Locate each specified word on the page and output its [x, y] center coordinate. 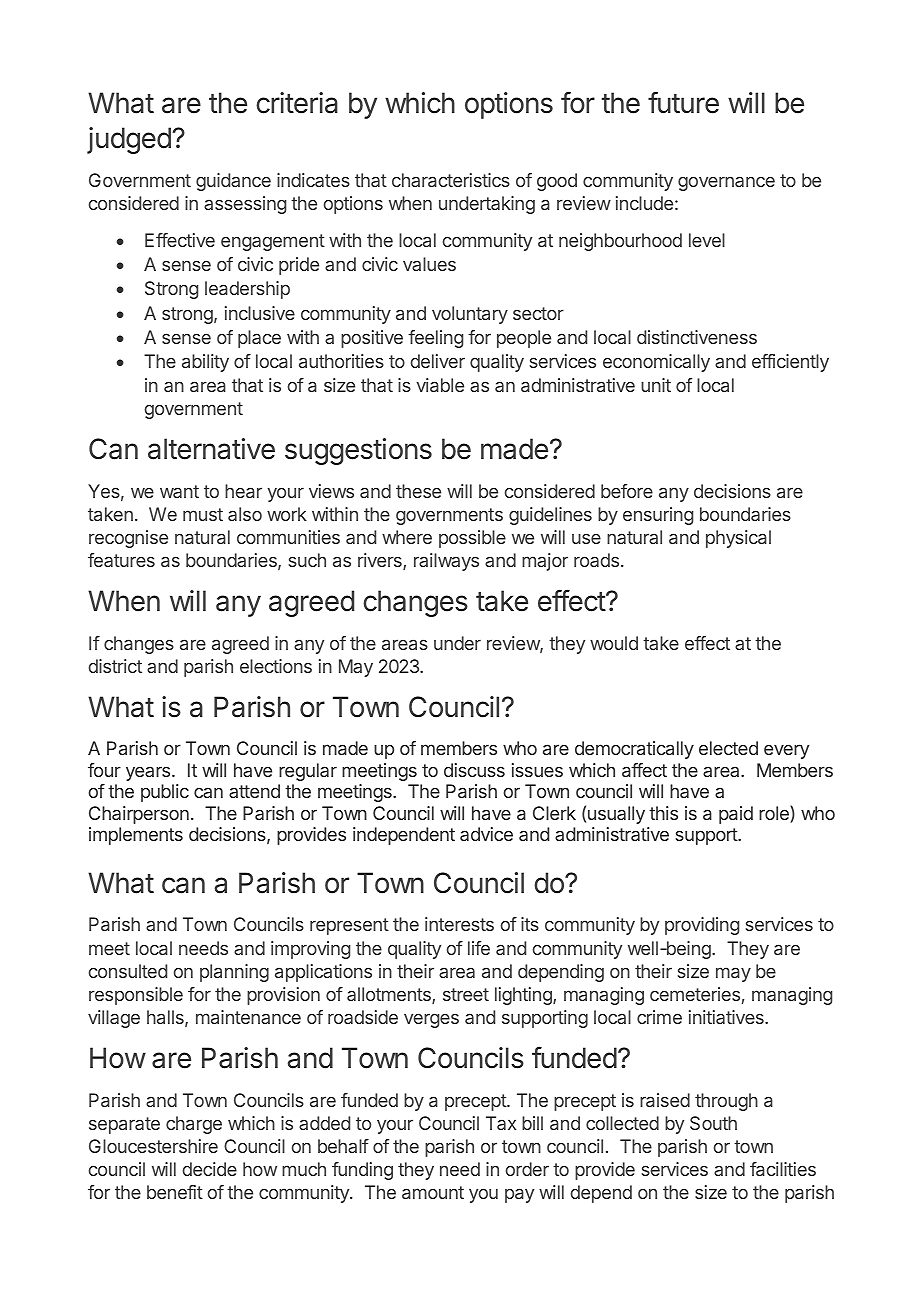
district [115, 666]
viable [440, 385]
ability [205, 363]
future [683, 103]
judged [129, 140]
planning [234, 973]
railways [446, 562]
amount [433, 1192]
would [614, 643]
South [713, 1123]
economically [656, 363]
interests [459, 924]
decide [210, 1169]
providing [702, 926]
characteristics [451, 180]
